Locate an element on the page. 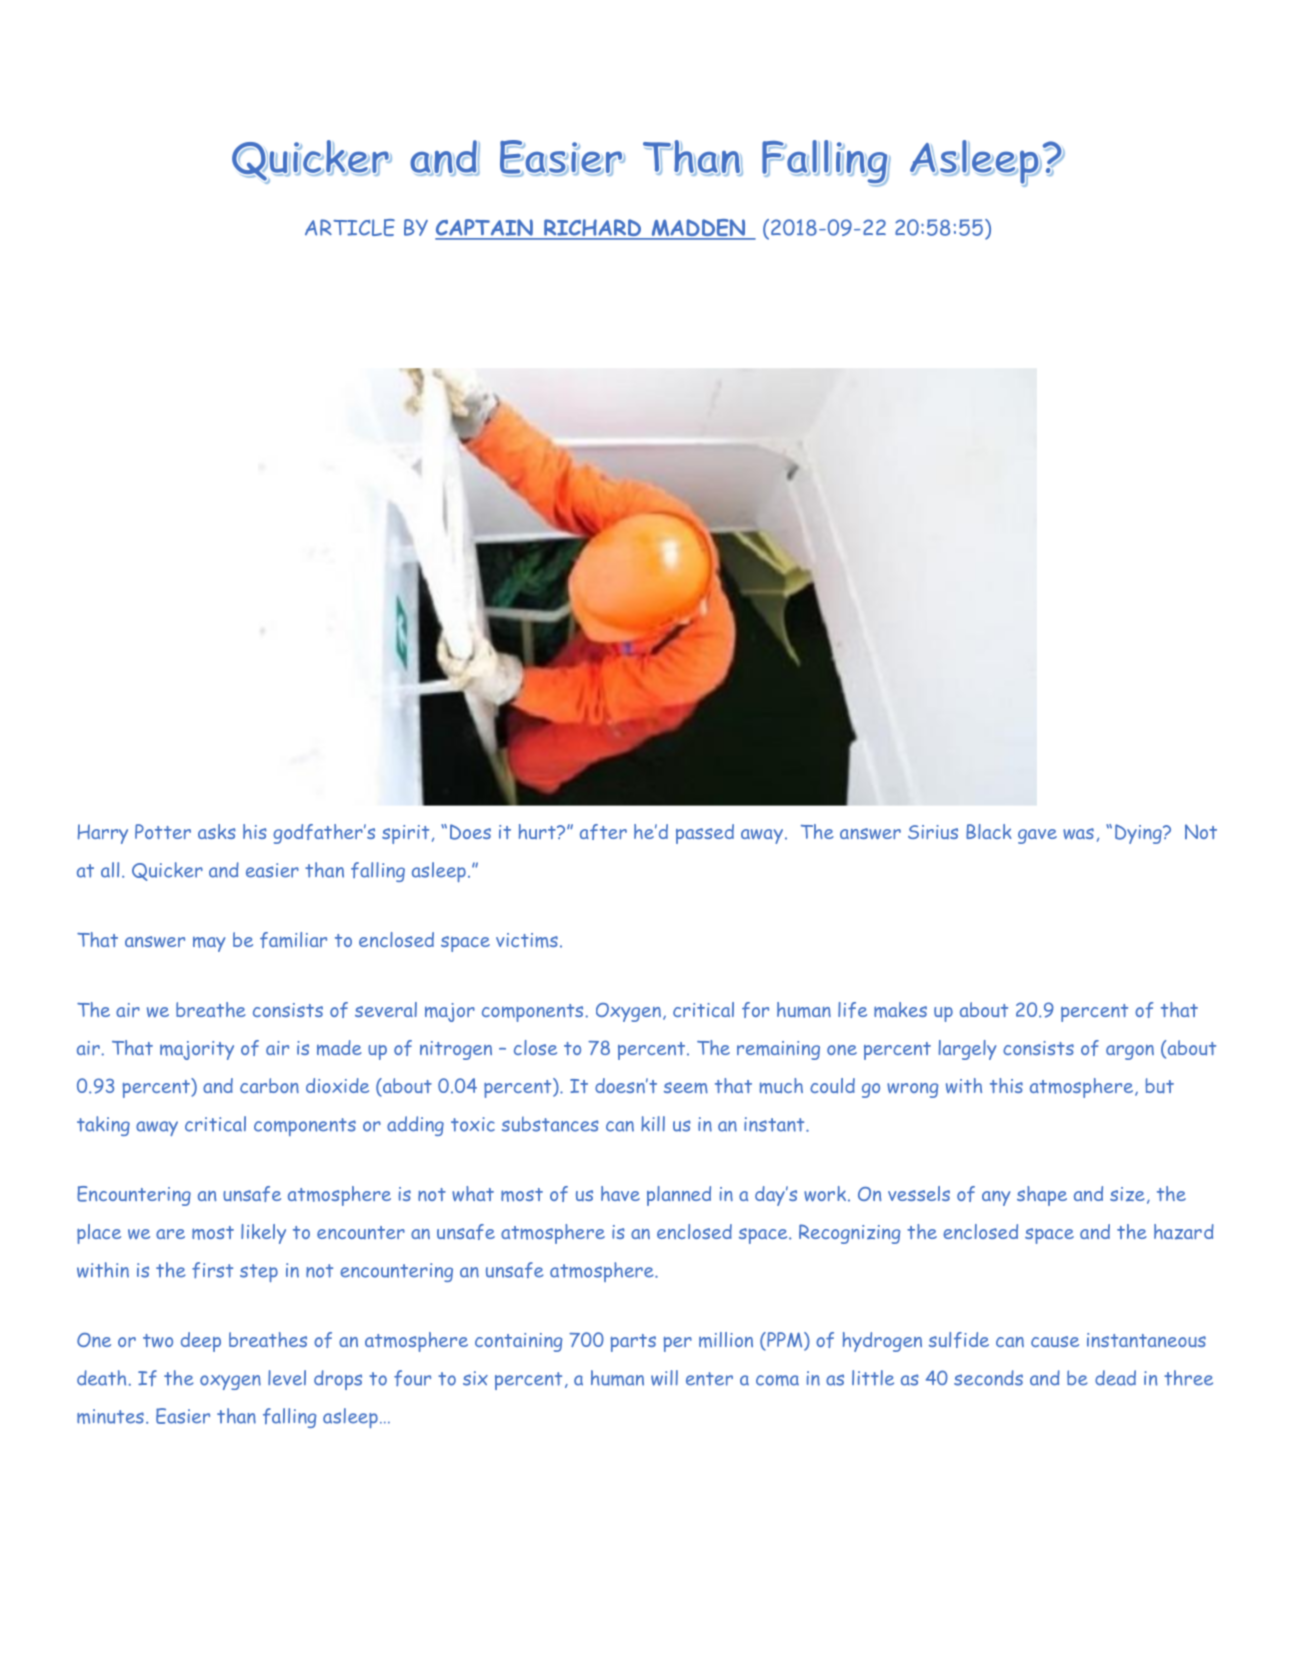 This document has width=1295, height=1676. argon is located at coordinates (1130, 1052).
